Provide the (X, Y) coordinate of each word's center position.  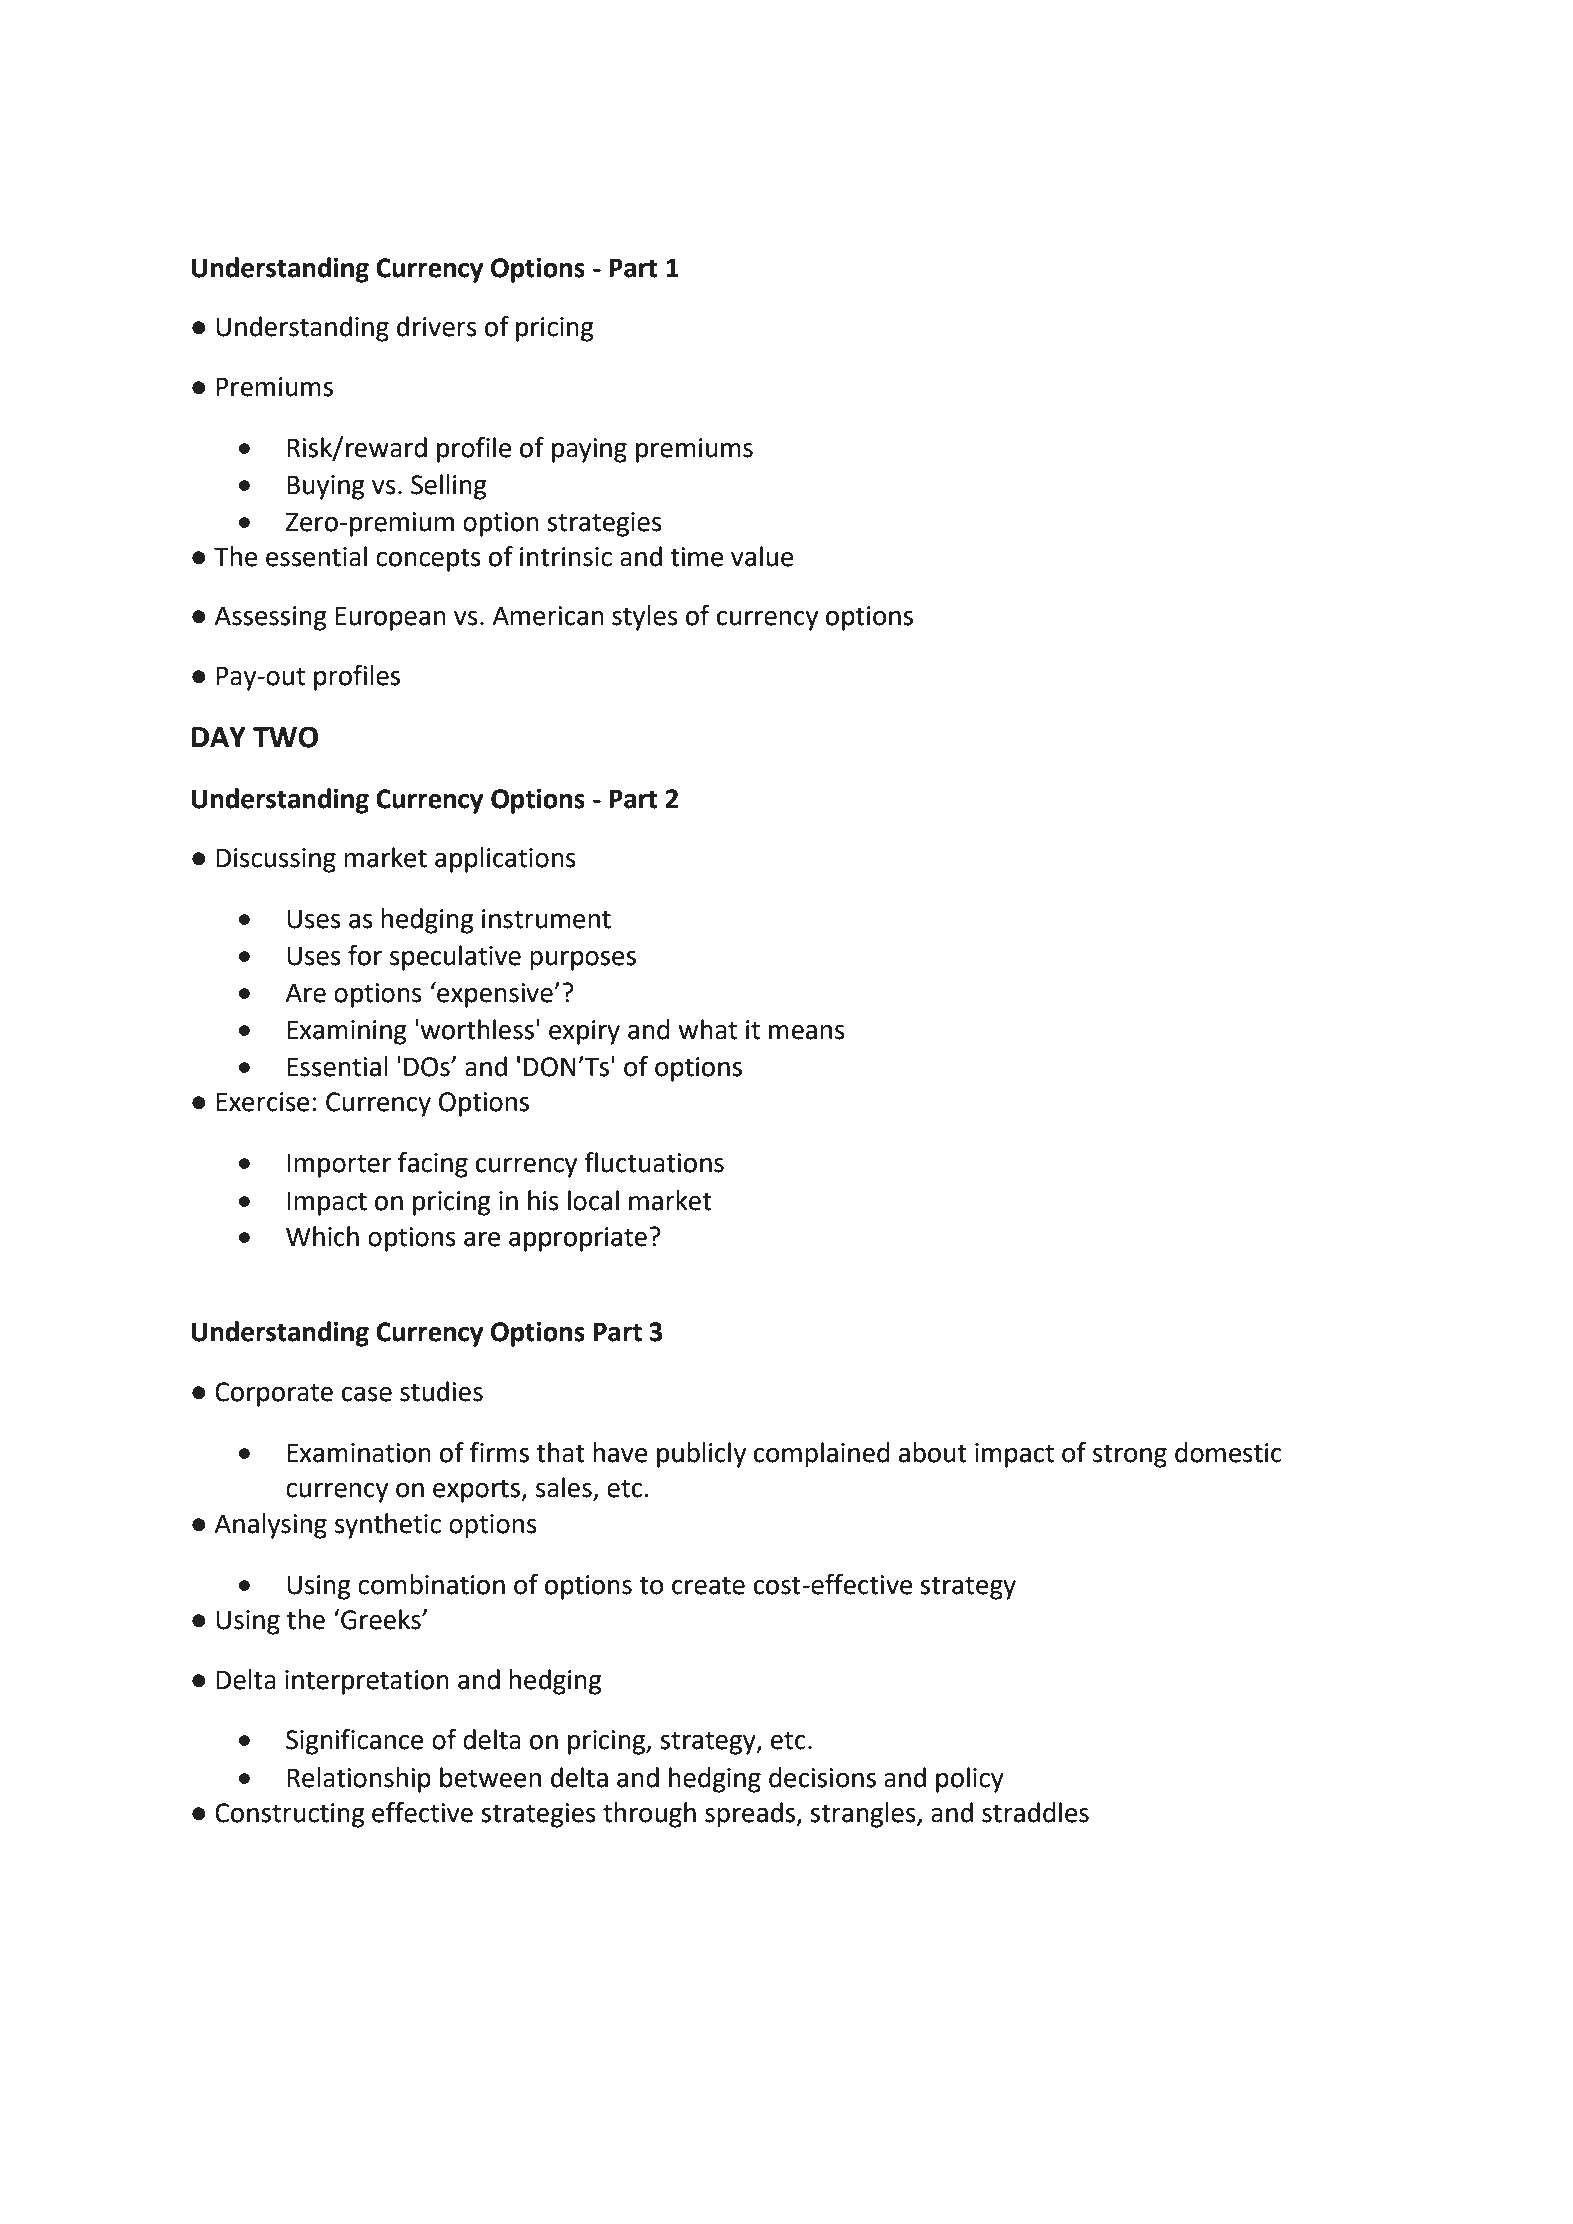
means (807, 1032)
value (762, 556)
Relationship (359, 1780)
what (708, 1029)
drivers (437, 326)
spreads (751, 1815)
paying (589, 450)
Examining (347, 1032)
